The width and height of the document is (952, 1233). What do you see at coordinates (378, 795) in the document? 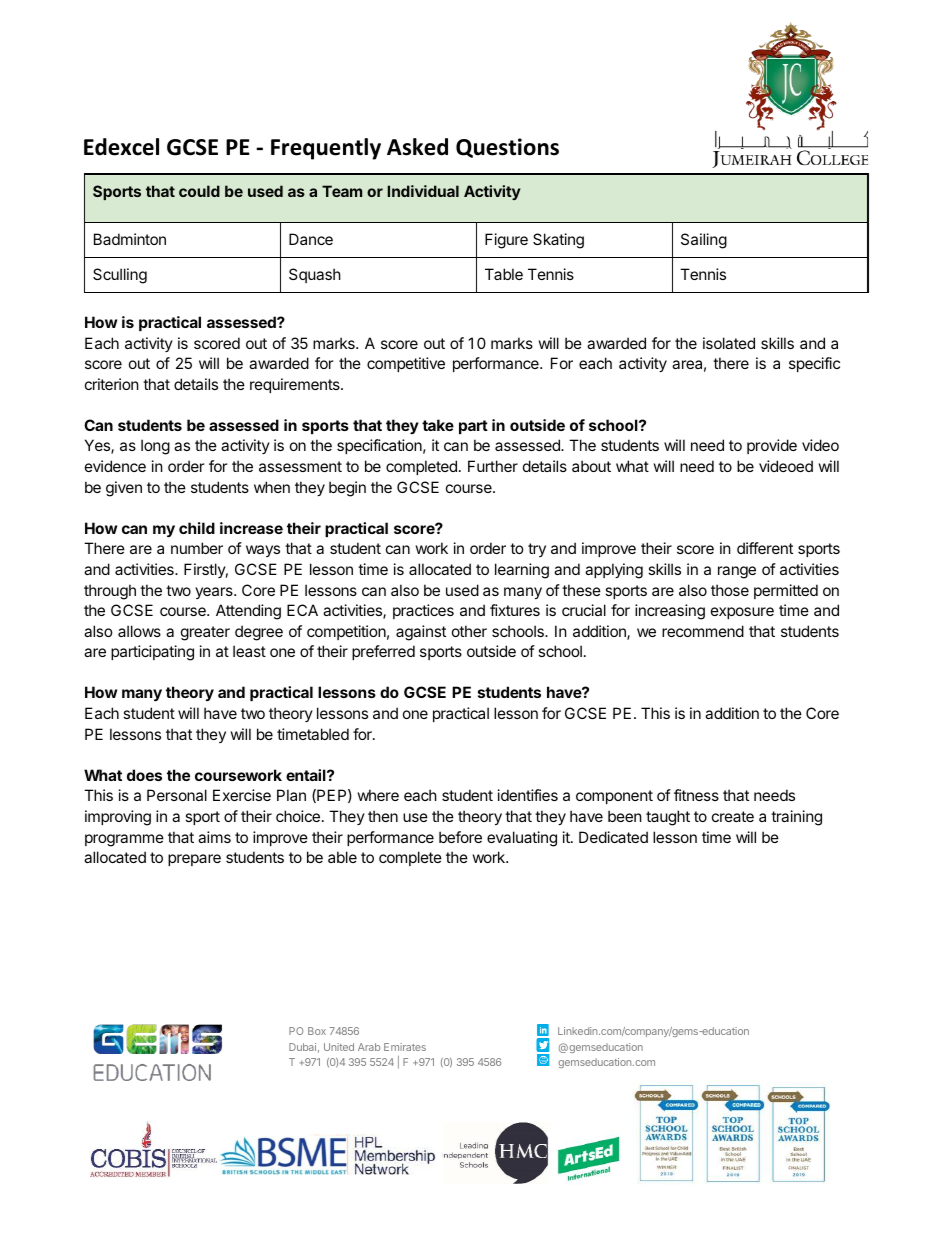
I see `where` at bounding box center [378, 795].
